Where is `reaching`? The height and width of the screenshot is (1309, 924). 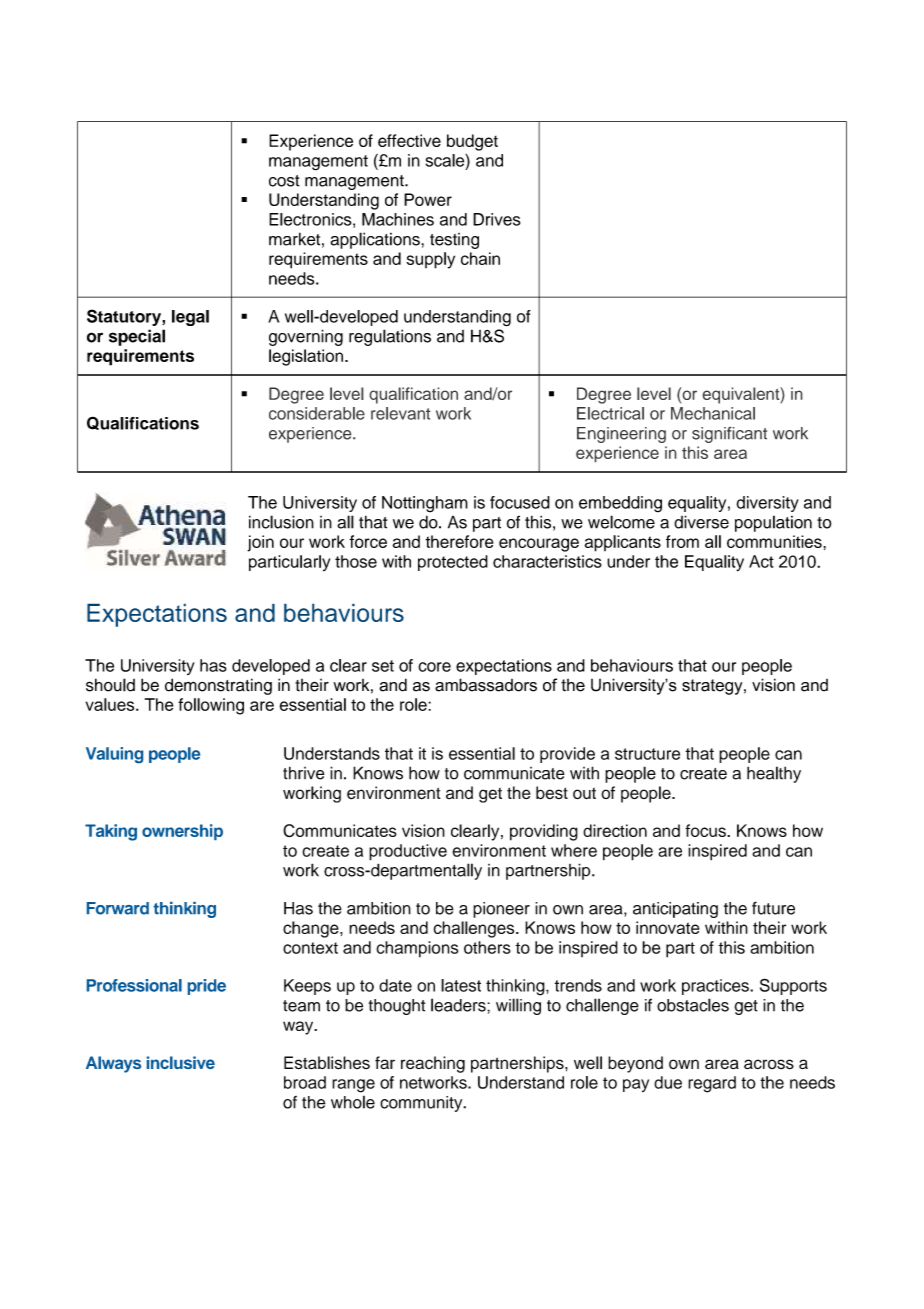
reaching is located at coordinates (433, 1064).
